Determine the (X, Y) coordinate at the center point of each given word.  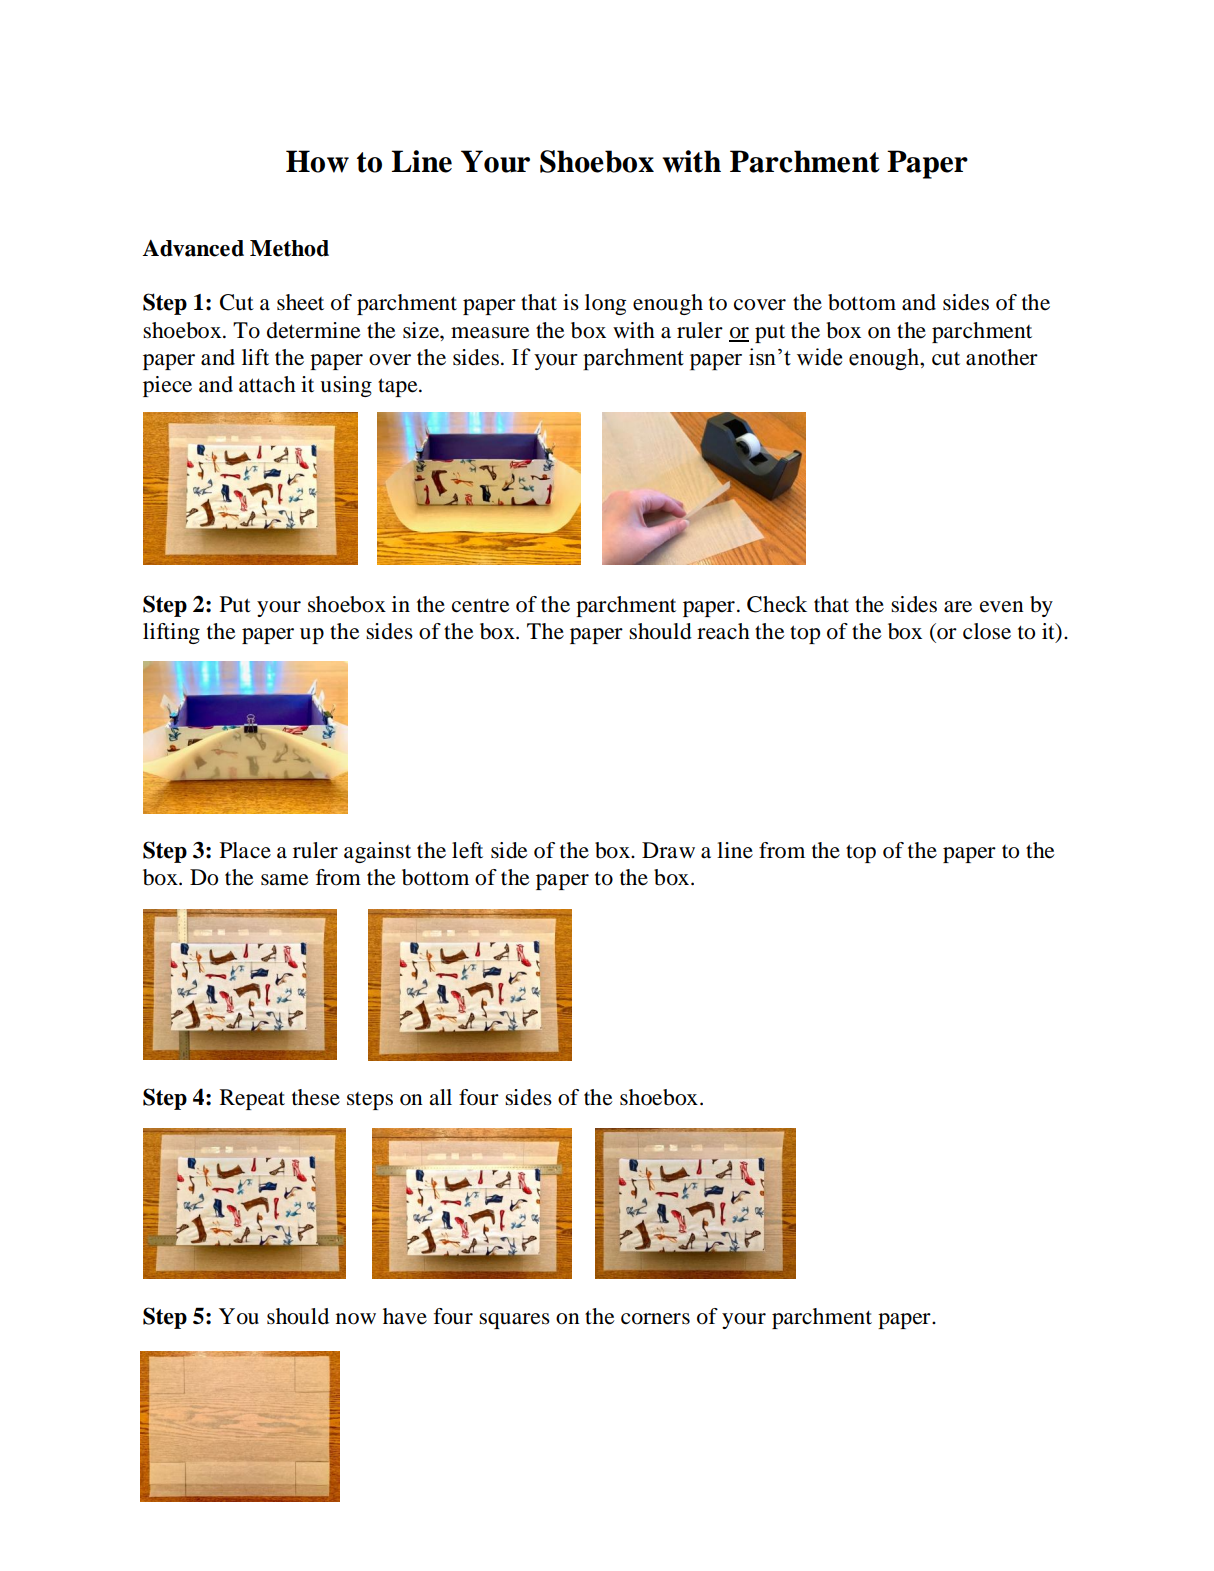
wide (819, 357)
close (987, 631)
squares (514, 1321)
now (356, 1319)
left (467, 850)
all (440, 1097)
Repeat (252, 1099)
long (605, 304)
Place (245, 850)
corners (655, 1319)
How (317, 161)
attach (267, 384)
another (1002, 357)
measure (490, 333)
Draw (668, 850)
